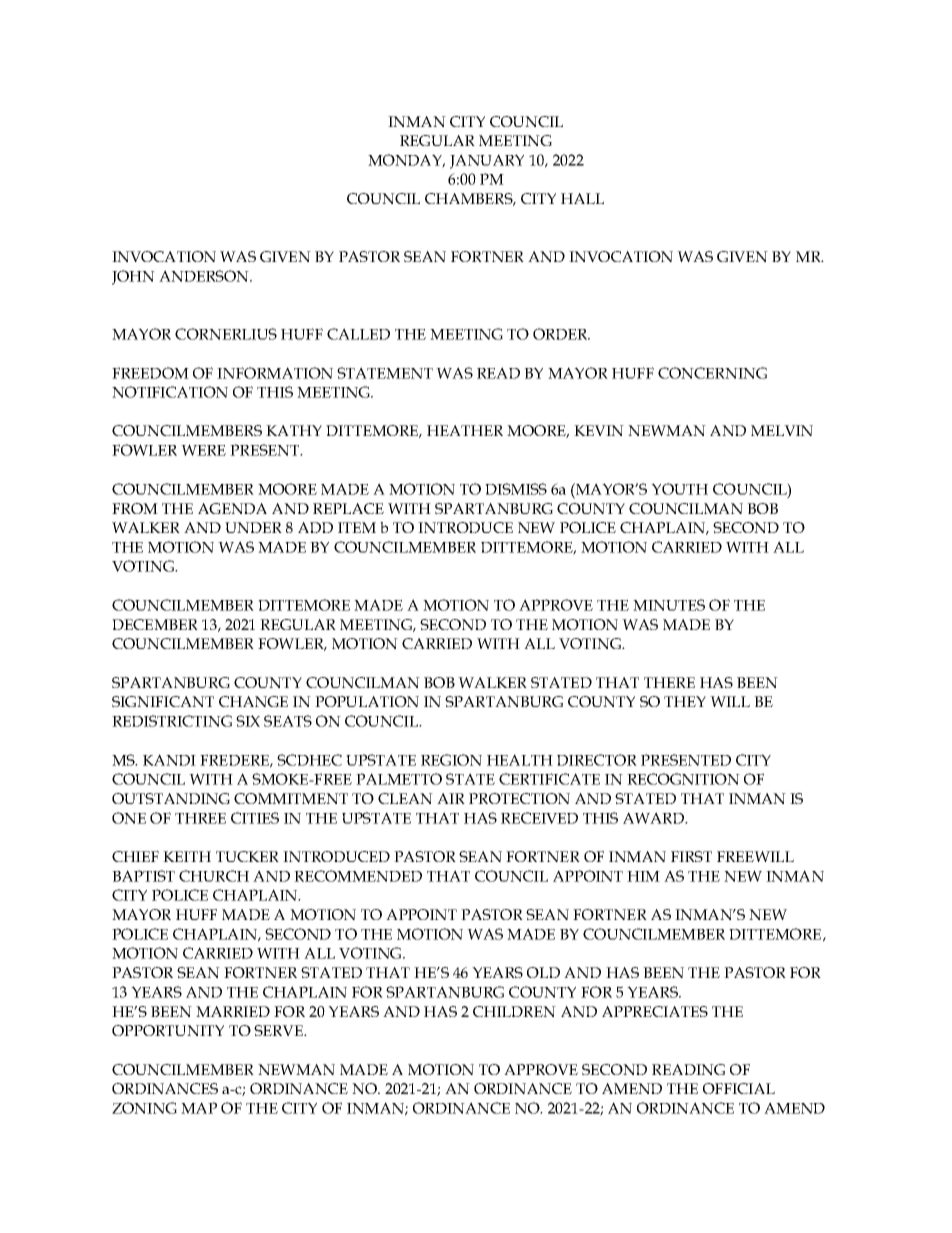 Image resolution: width=952 pixels, height=1233 pixels. I want to click on HALL, so click(582, 198).
